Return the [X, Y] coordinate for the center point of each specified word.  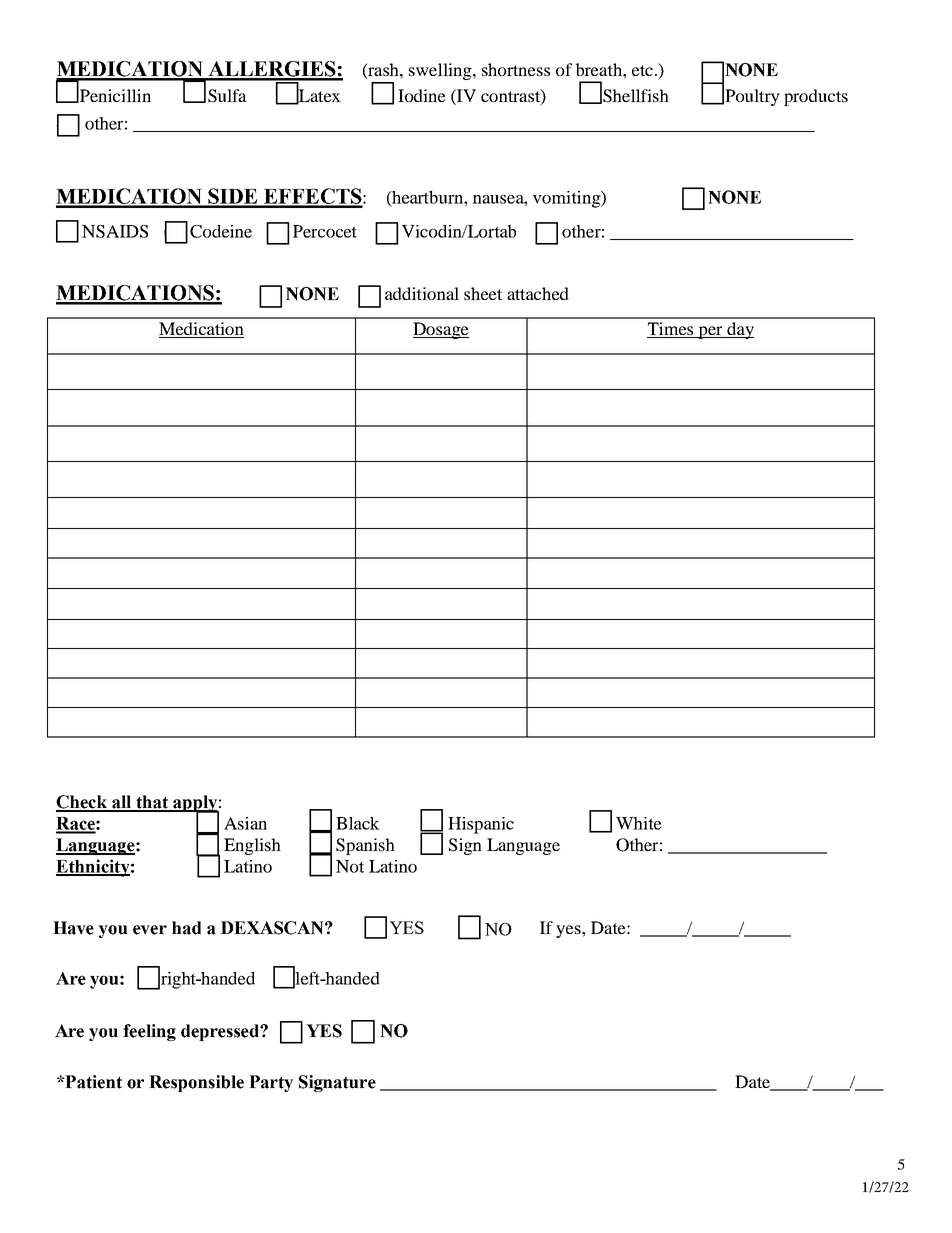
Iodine [422, 95]
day [739, 330]
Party [271, 1083]
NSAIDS [115, 231]
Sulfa [227, 96]
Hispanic [481, 825]
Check [82, 803]
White [639, 823]
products [816, 97]
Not [350, 866]
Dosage [441, 330]
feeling [149, 1032]
